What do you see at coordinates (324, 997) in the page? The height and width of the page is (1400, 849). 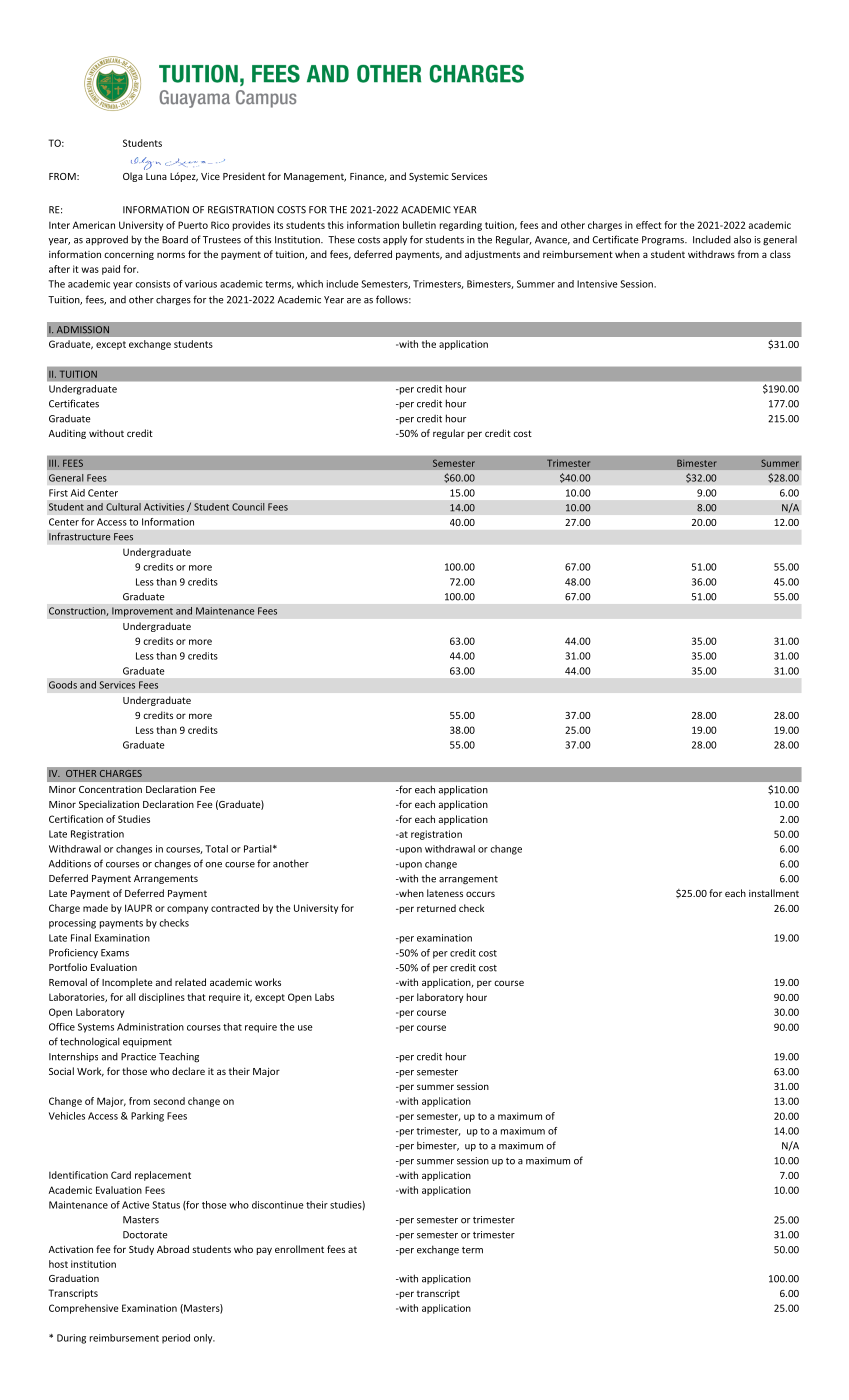 I see `Labs` at bounding box center [324, 997].
